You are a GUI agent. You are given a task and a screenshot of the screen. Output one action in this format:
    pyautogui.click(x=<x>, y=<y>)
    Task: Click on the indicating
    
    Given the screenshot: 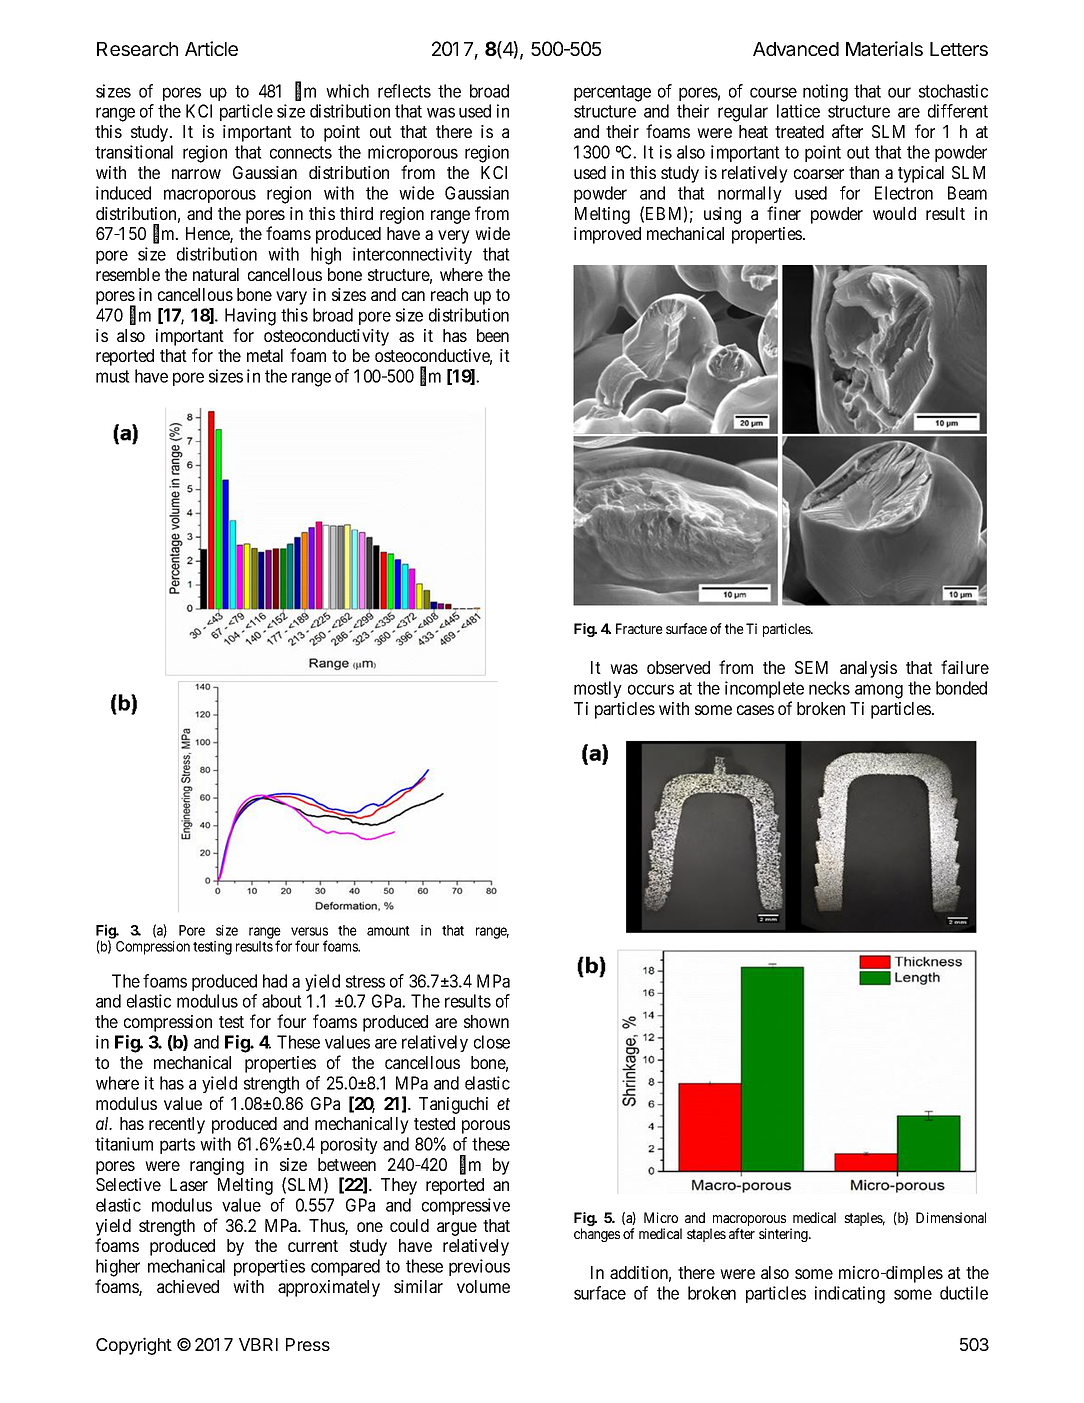 What is the action you would take?
    pyautogui.click(x=850, y=1295)
